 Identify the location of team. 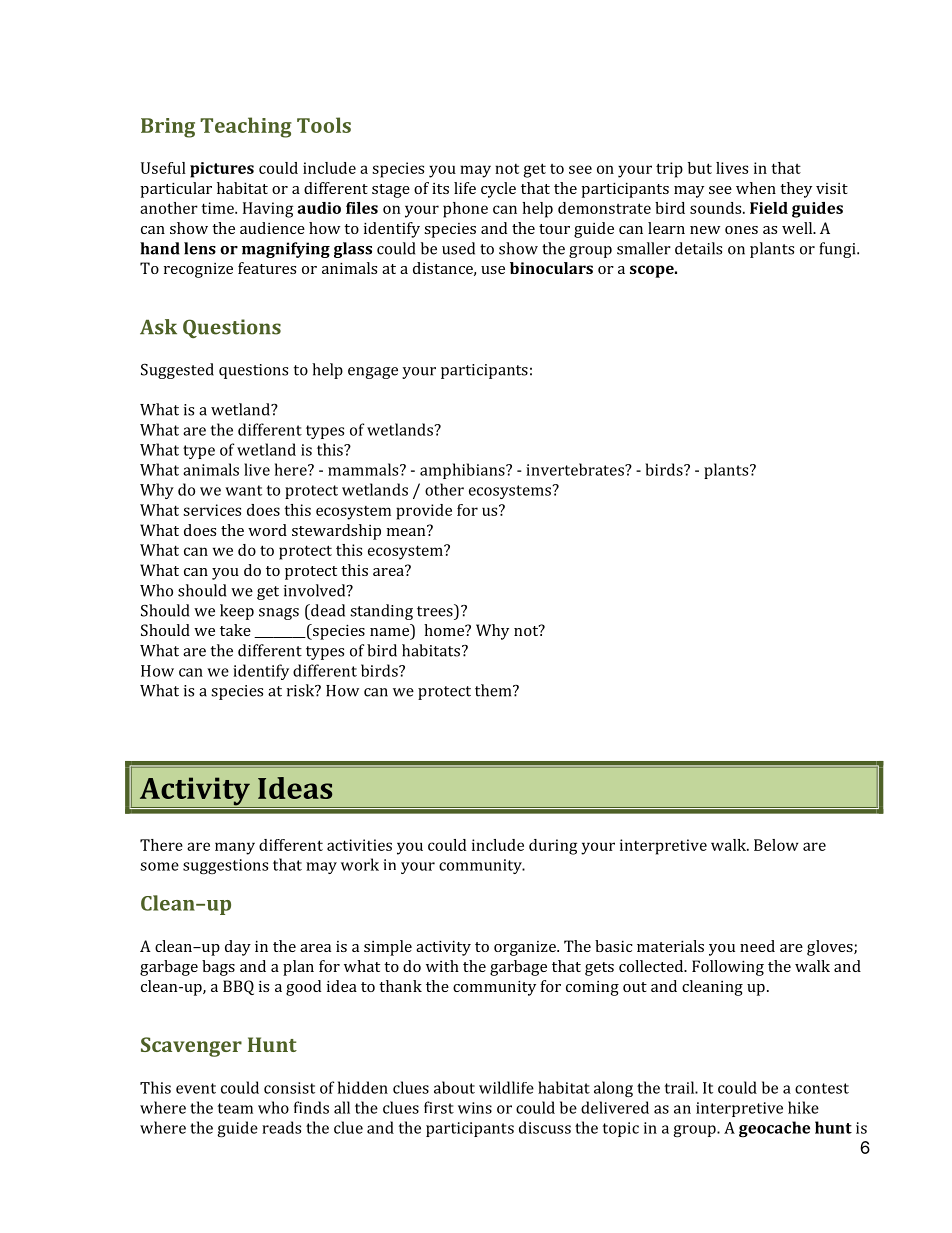
(235, 1108).
